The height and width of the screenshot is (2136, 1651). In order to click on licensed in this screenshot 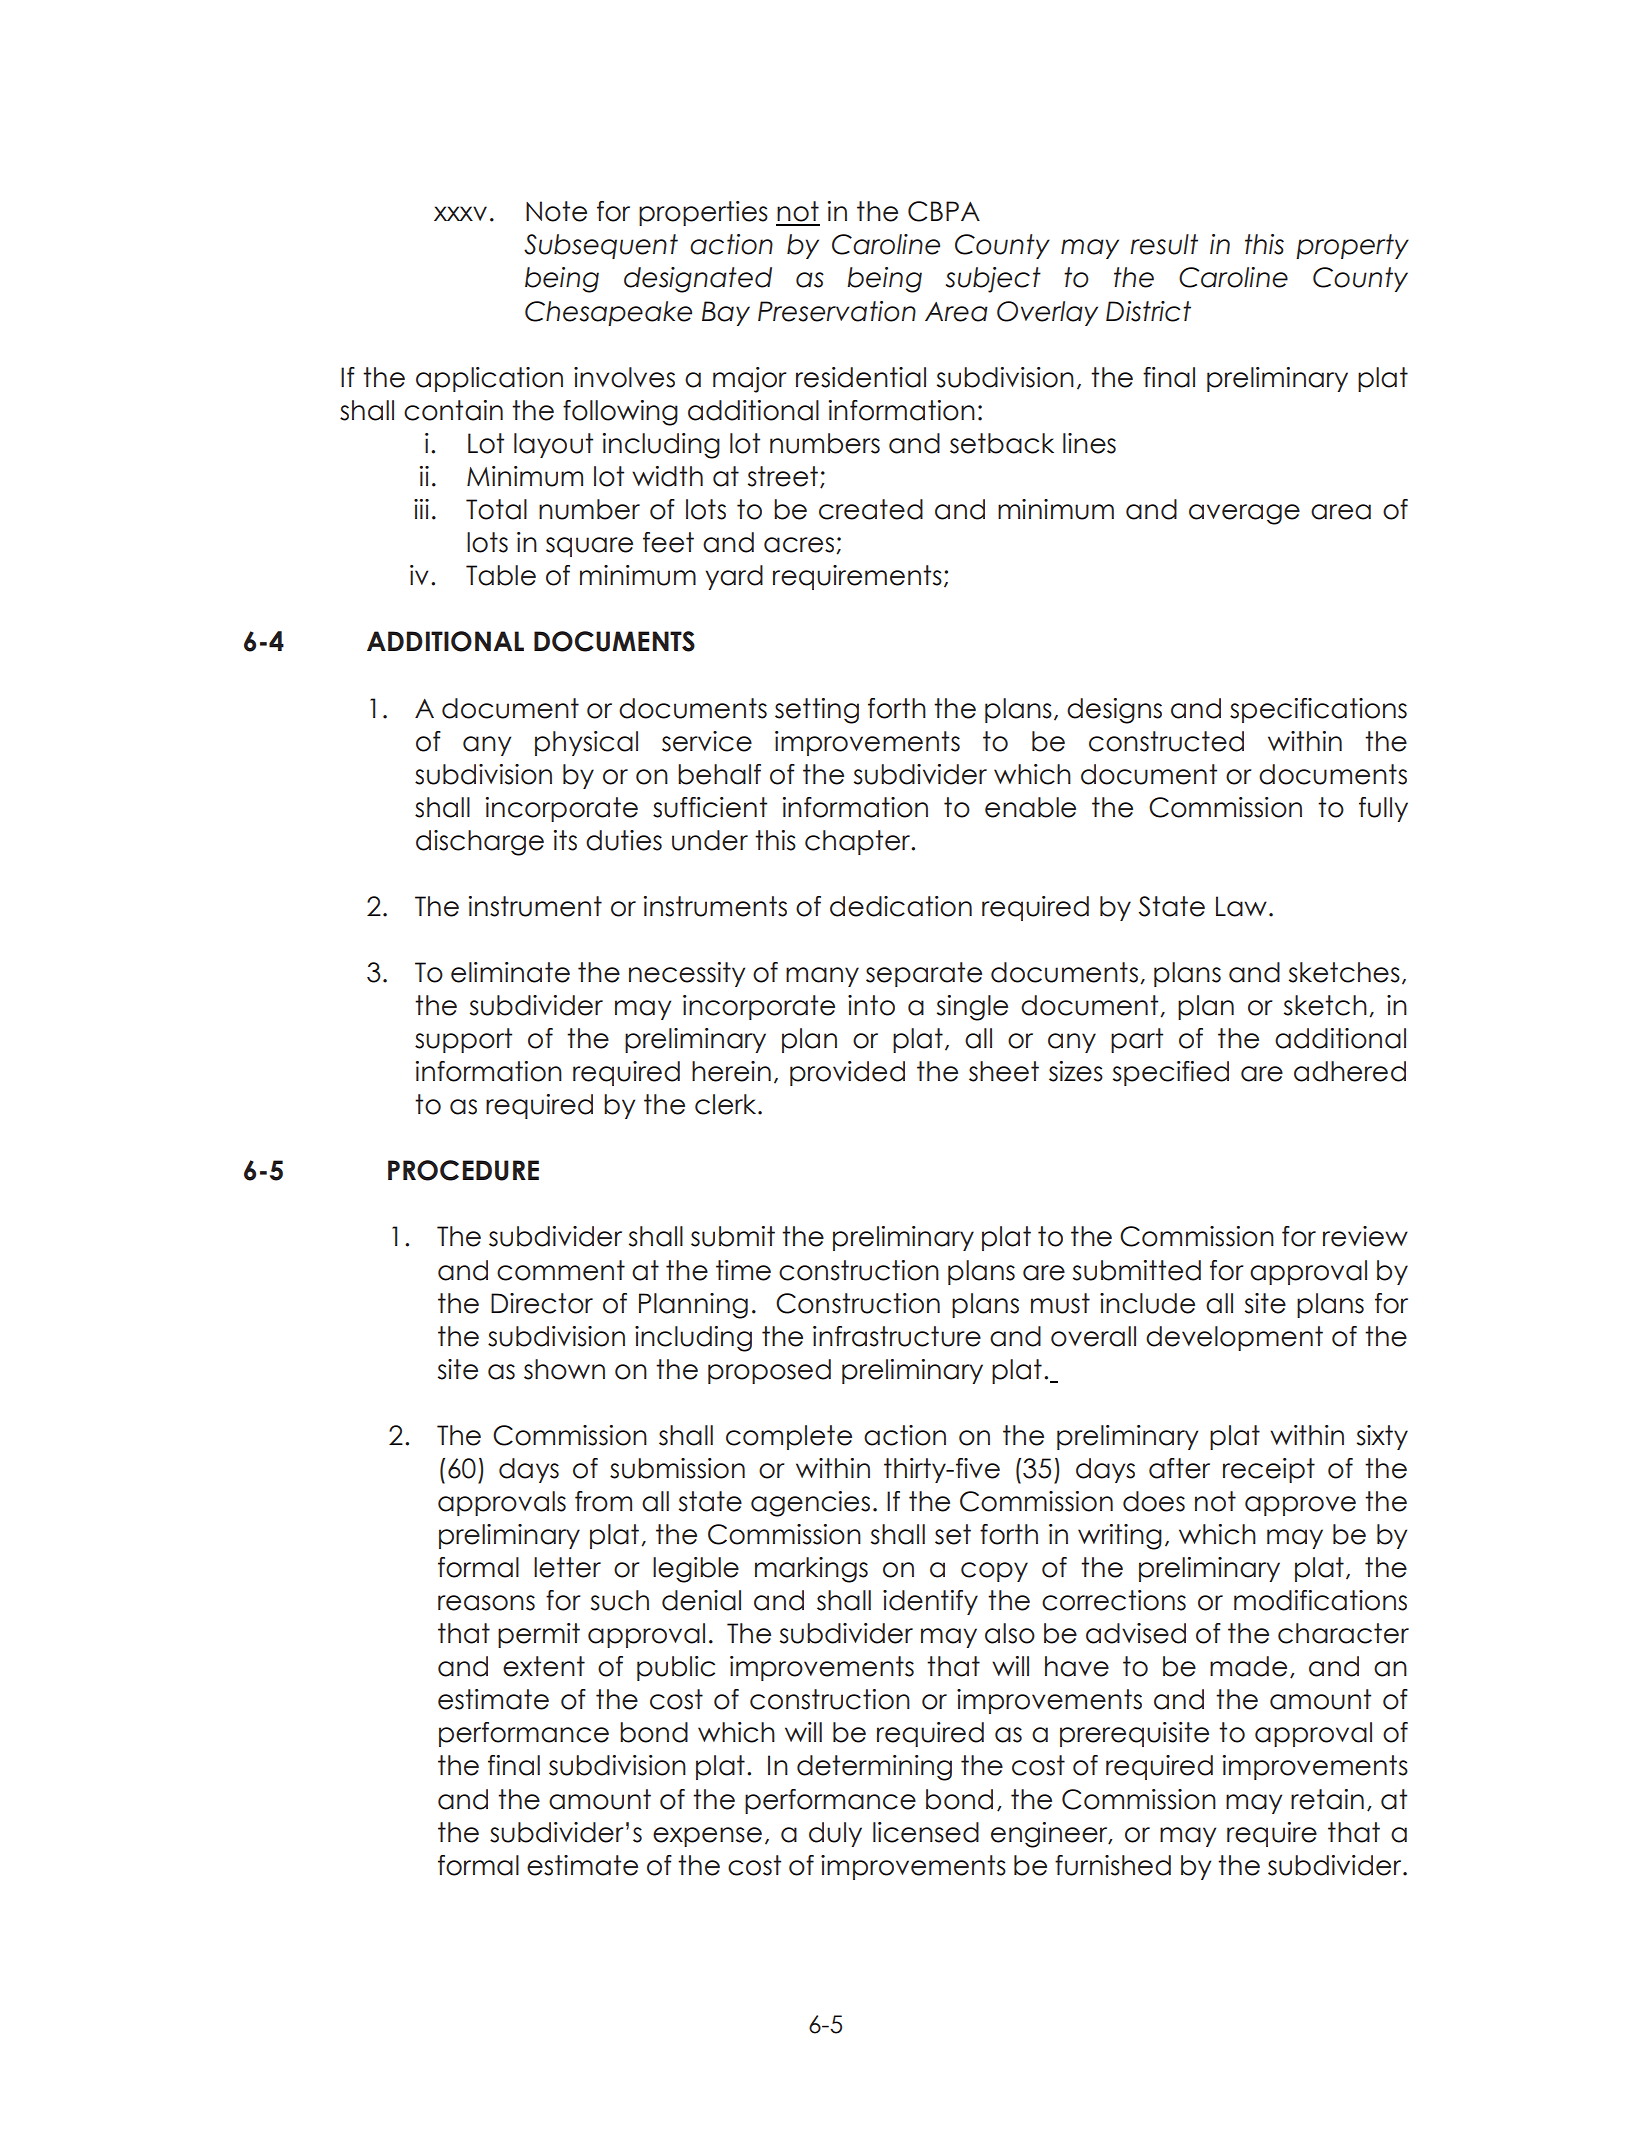, I will do `click(926, 1832)`.
